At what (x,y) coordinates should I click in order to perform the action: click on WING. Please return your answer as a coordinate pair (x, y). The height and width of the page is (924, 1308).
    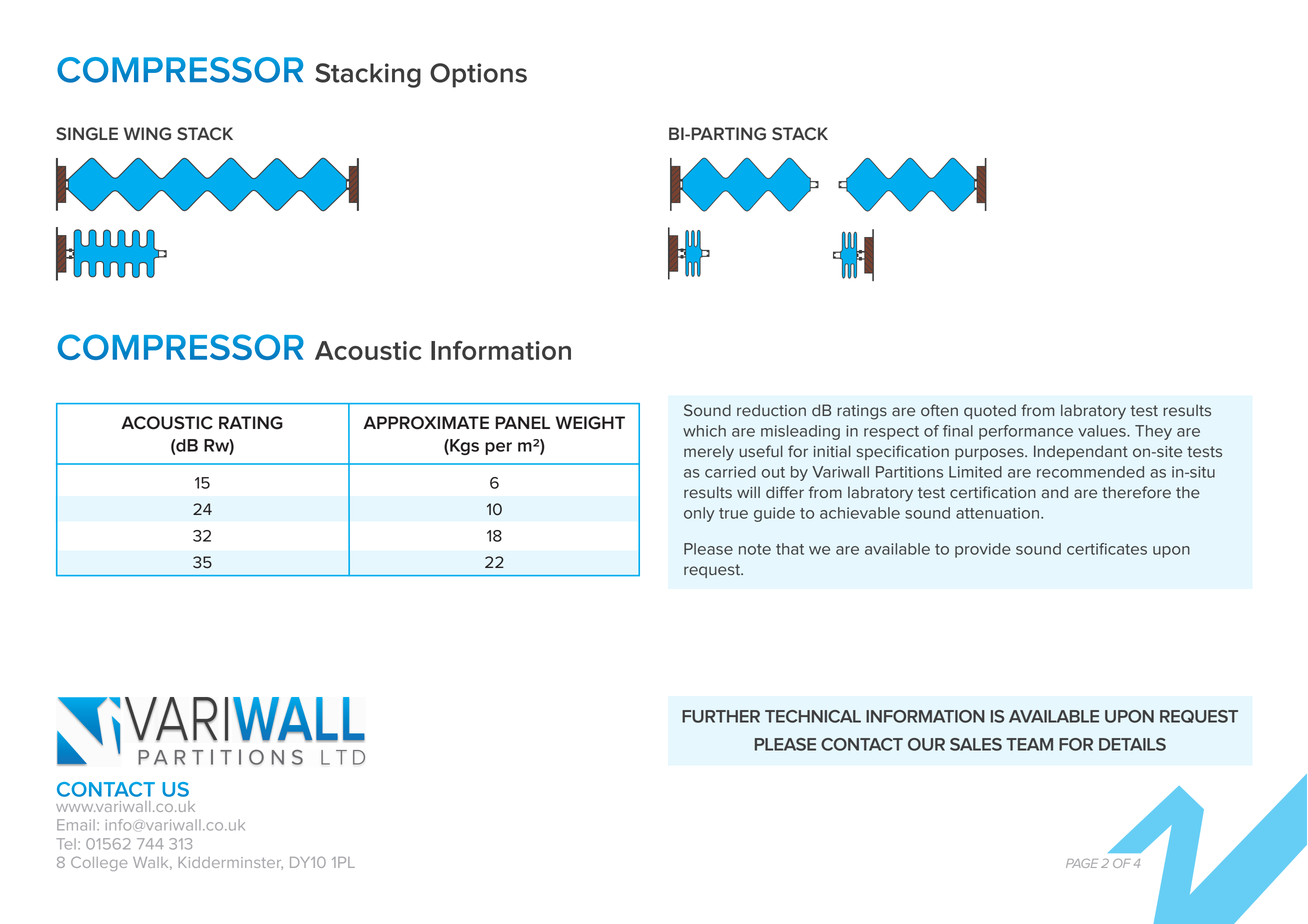
    Looking at the image, I should click on (147, 133).
